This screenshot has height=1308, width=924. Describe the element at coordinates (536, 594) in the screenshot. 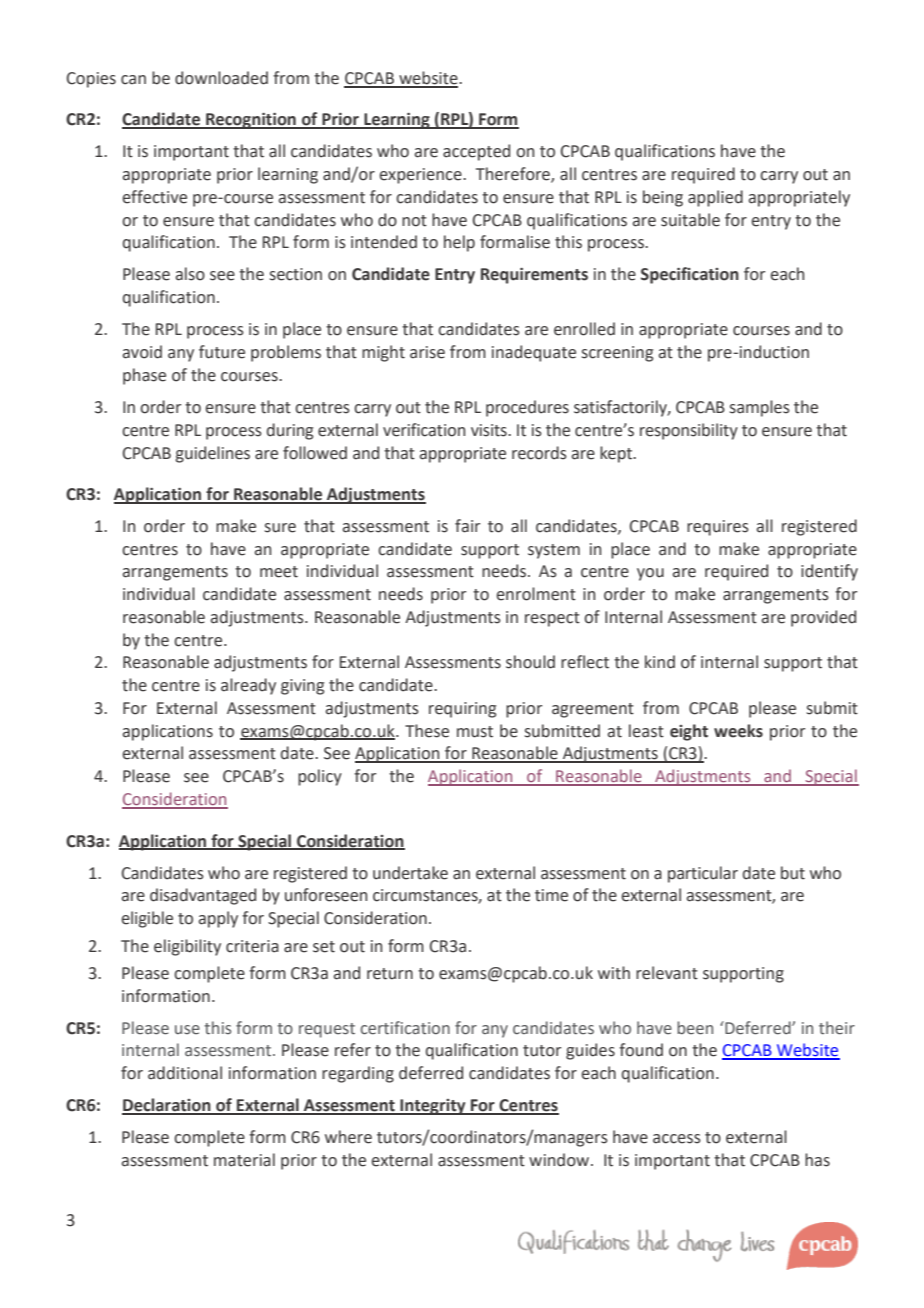

I see `enrolment` at that location.
